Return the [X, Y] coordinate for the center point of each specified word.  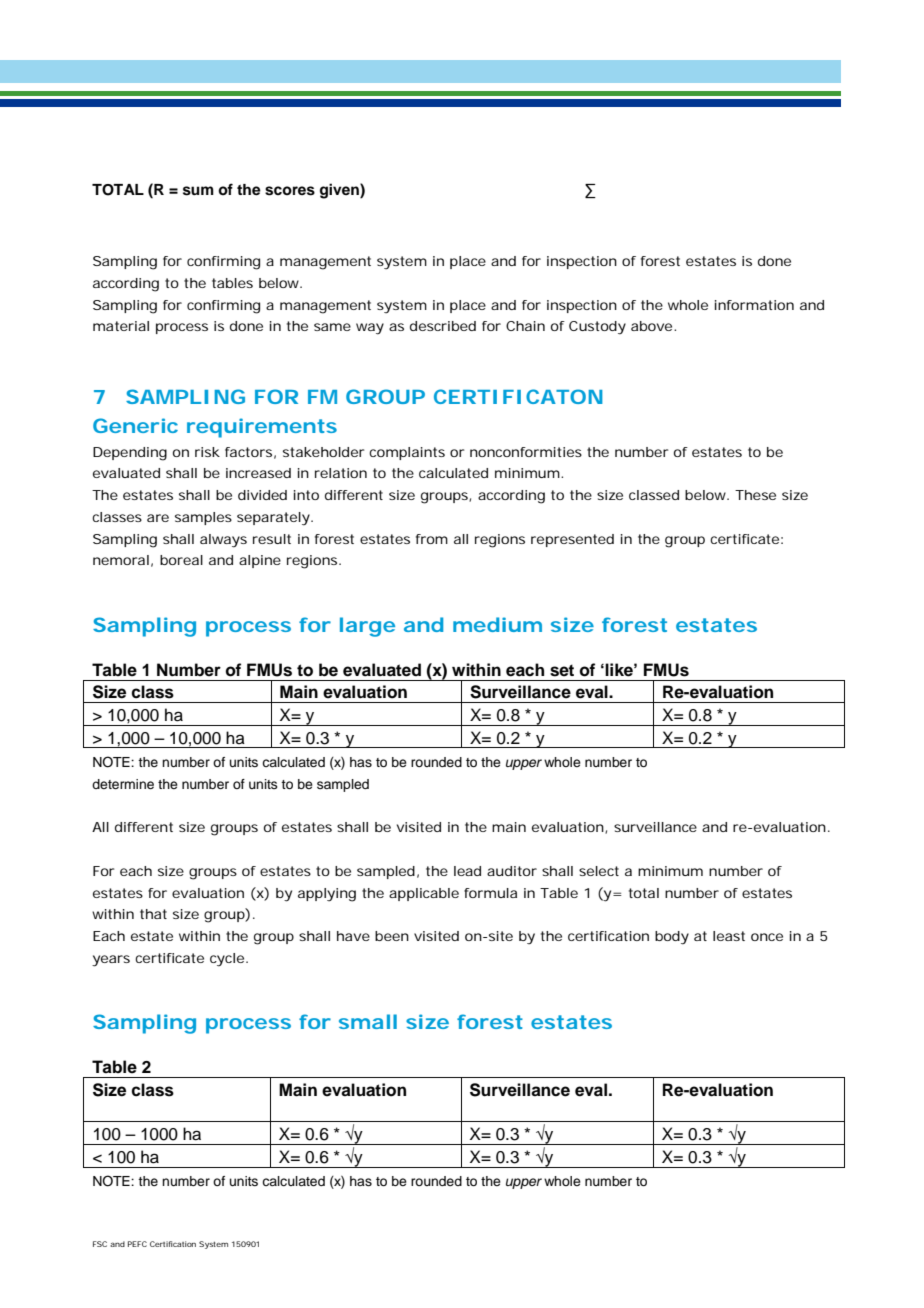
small [368, 1021]
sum [198, 191]
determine [123, 784]
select [599, 871]
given [340, 191]
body [672, 938]
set [562, 670]
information [754, 305]
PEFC [137, 1244]
